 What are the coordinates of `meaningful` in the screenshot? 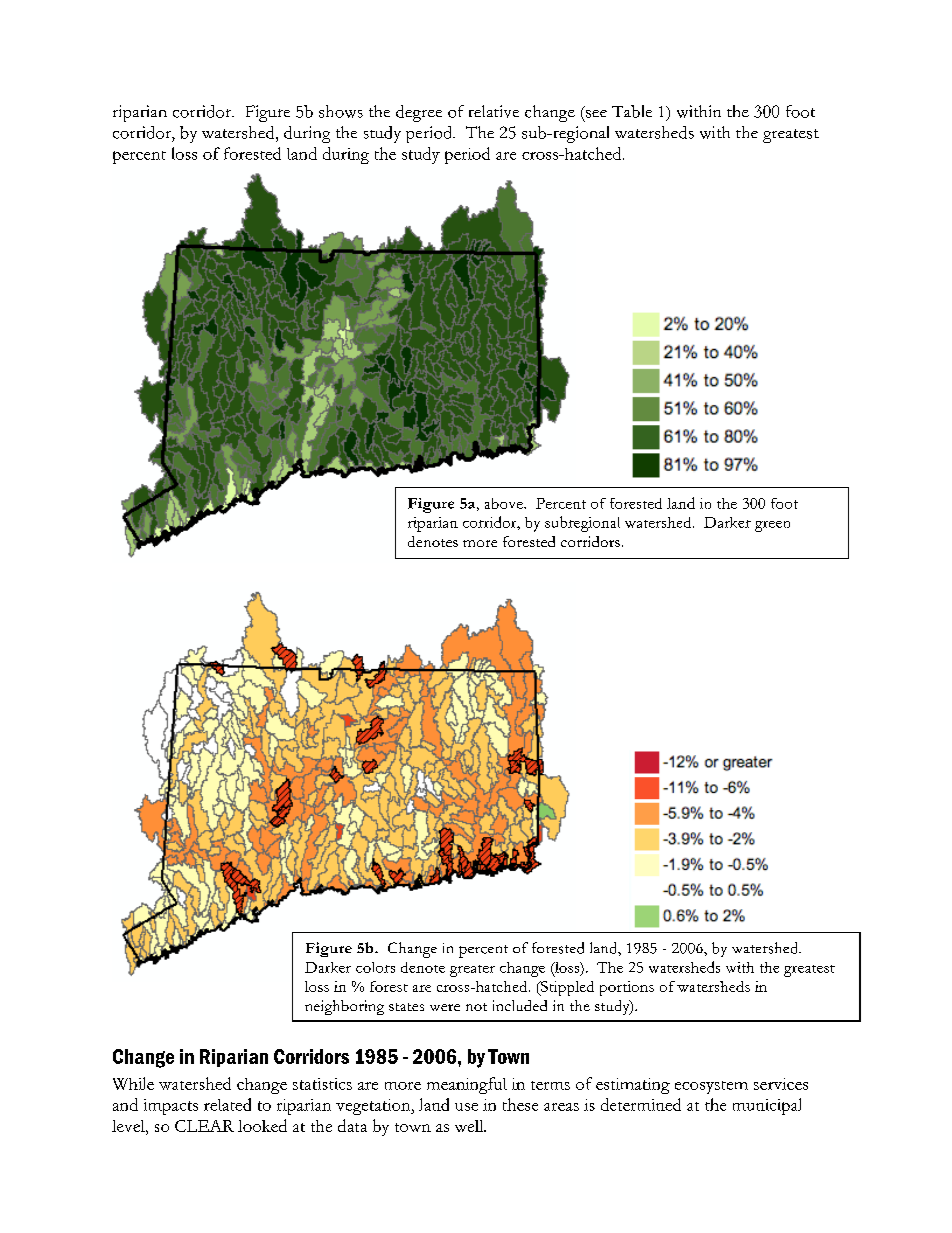 It's located at (467, 1085).
